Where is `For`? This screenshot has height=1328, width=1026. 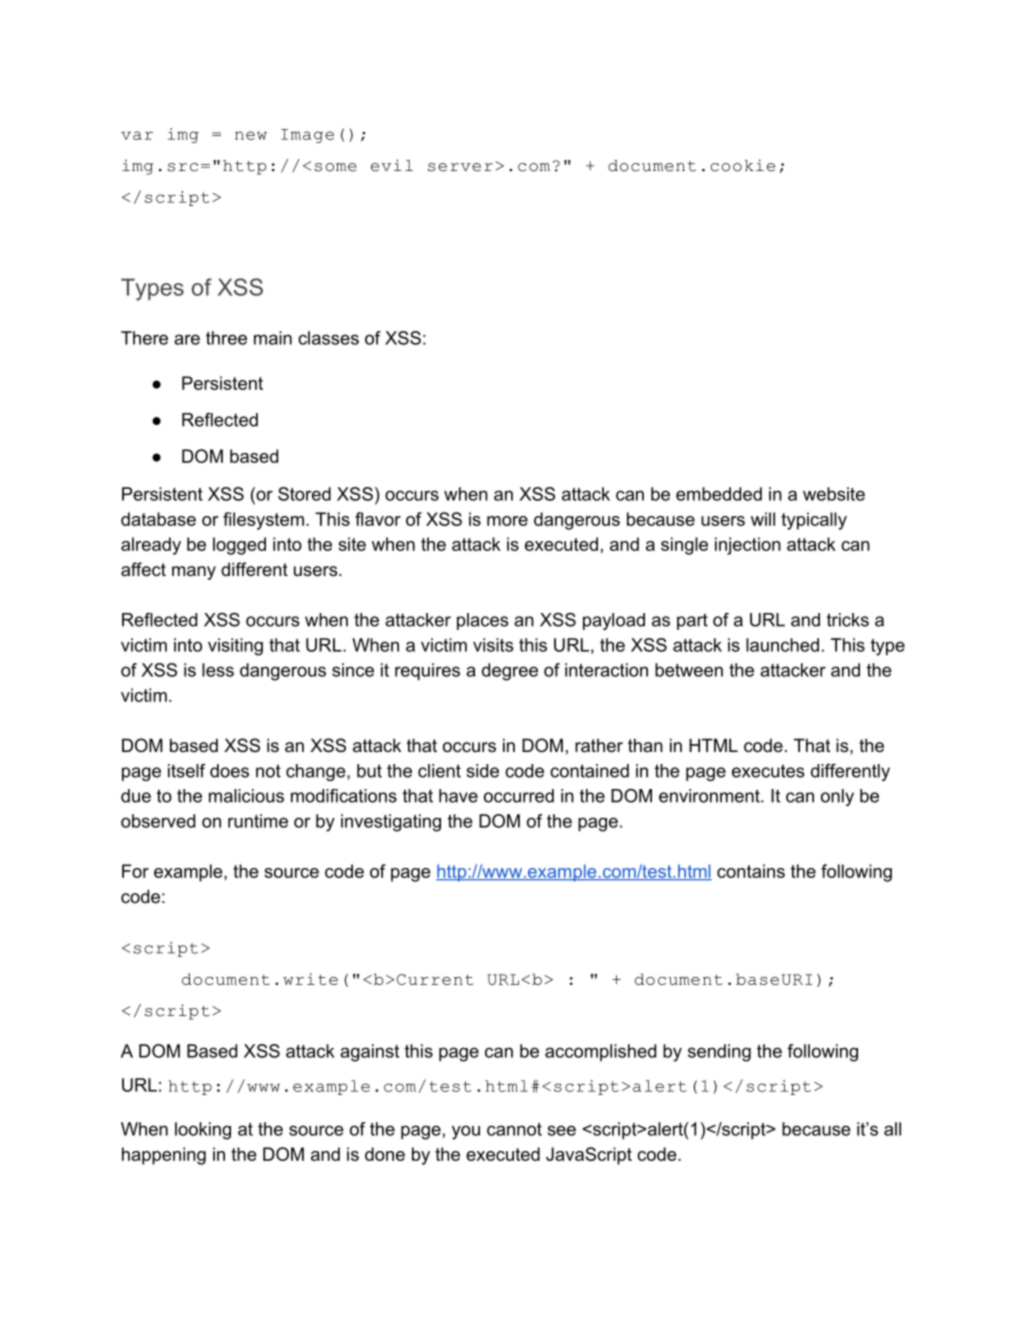 For is located at coordinates (135, 871).
